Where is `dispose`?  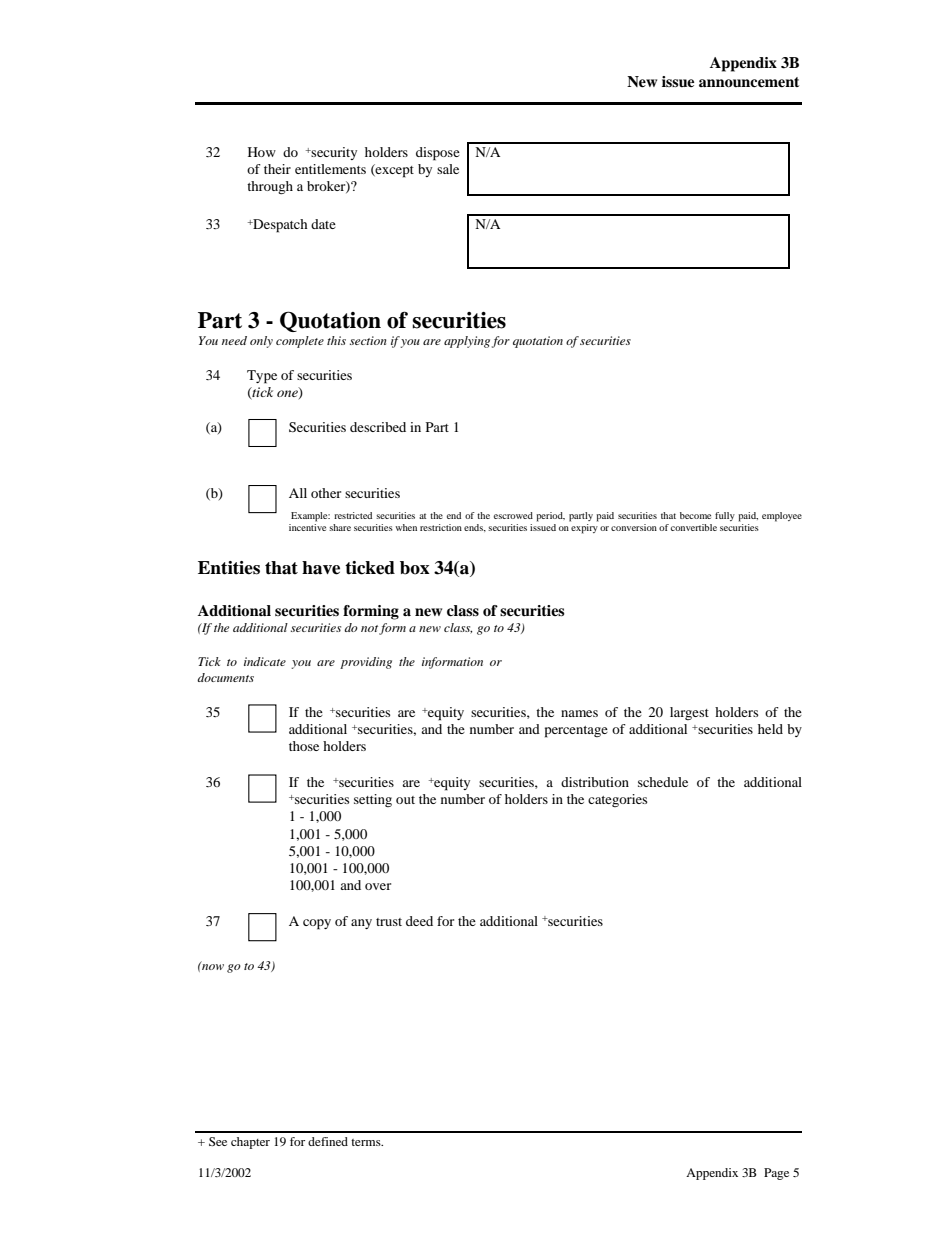
dispose is located at coordinates (438, 154).
